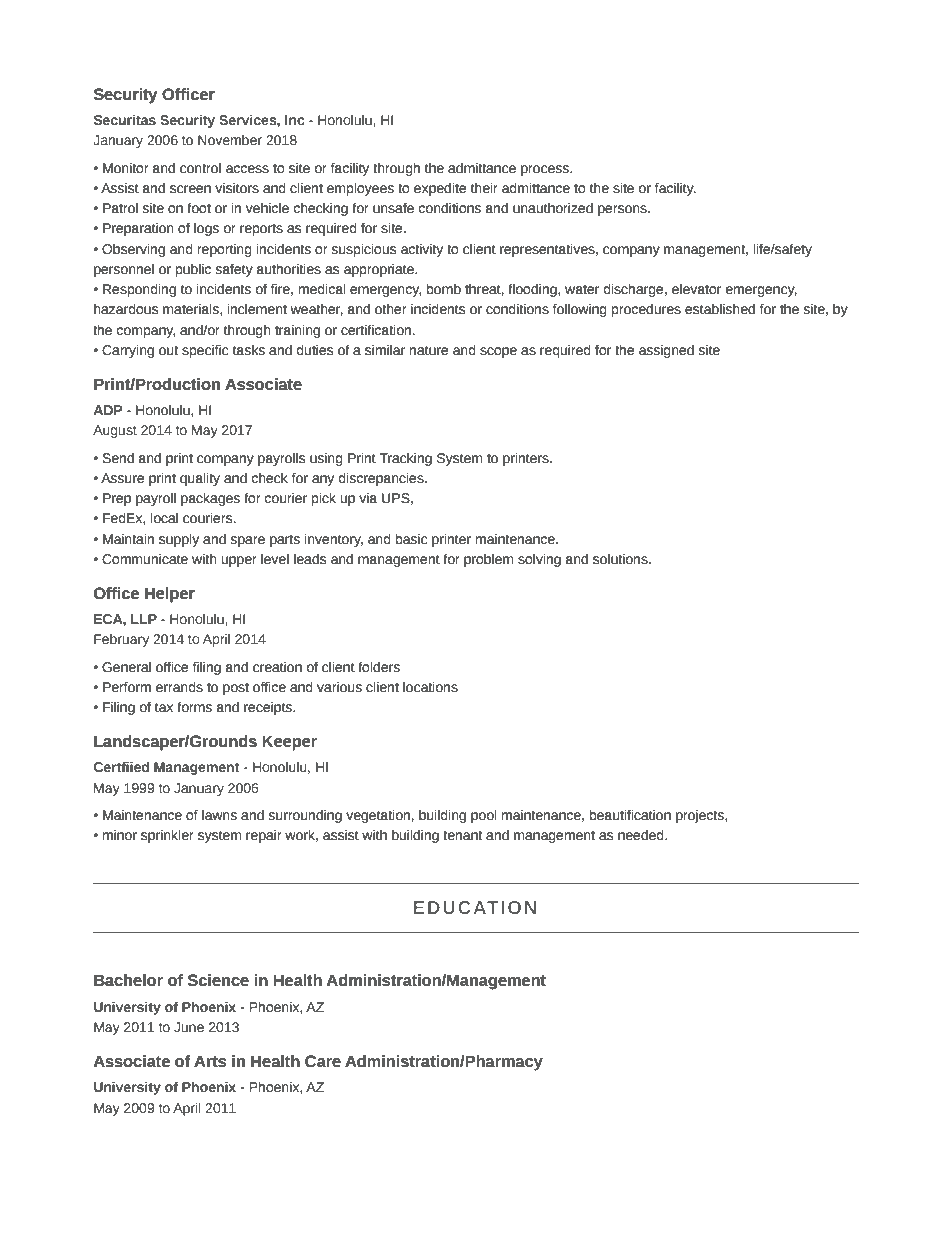 This screenshot has height=1233, width=952. Describe the element at coordinates (411, 539) in the screenshot. I see `basic` at that location.
